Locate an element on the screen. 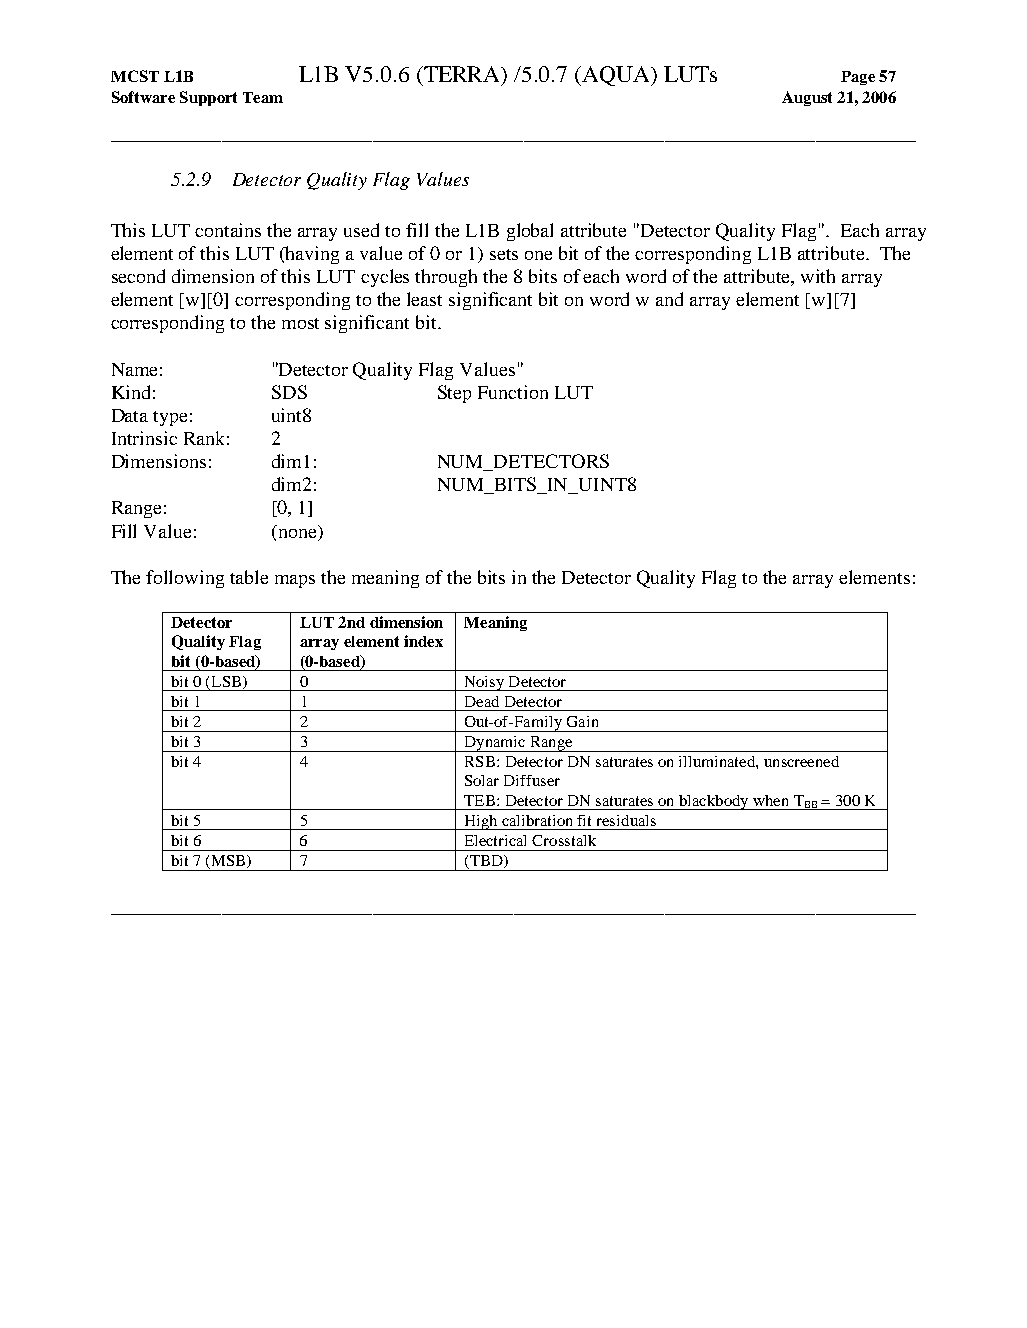  High is located at coordinates (481, 822).
